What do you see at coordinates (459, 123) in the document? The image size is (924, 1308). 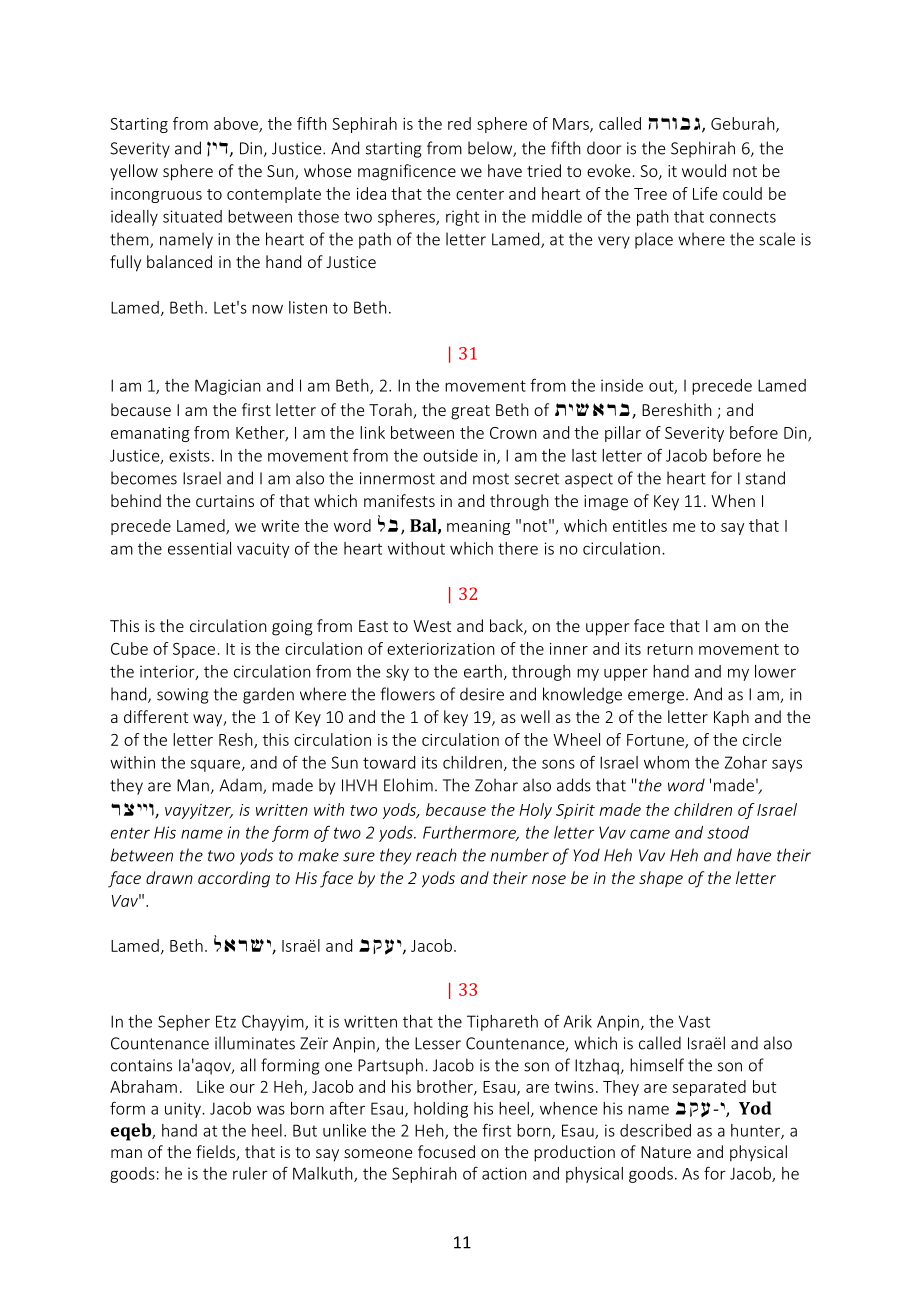 I see `red` at bounding box center [459, 123].
